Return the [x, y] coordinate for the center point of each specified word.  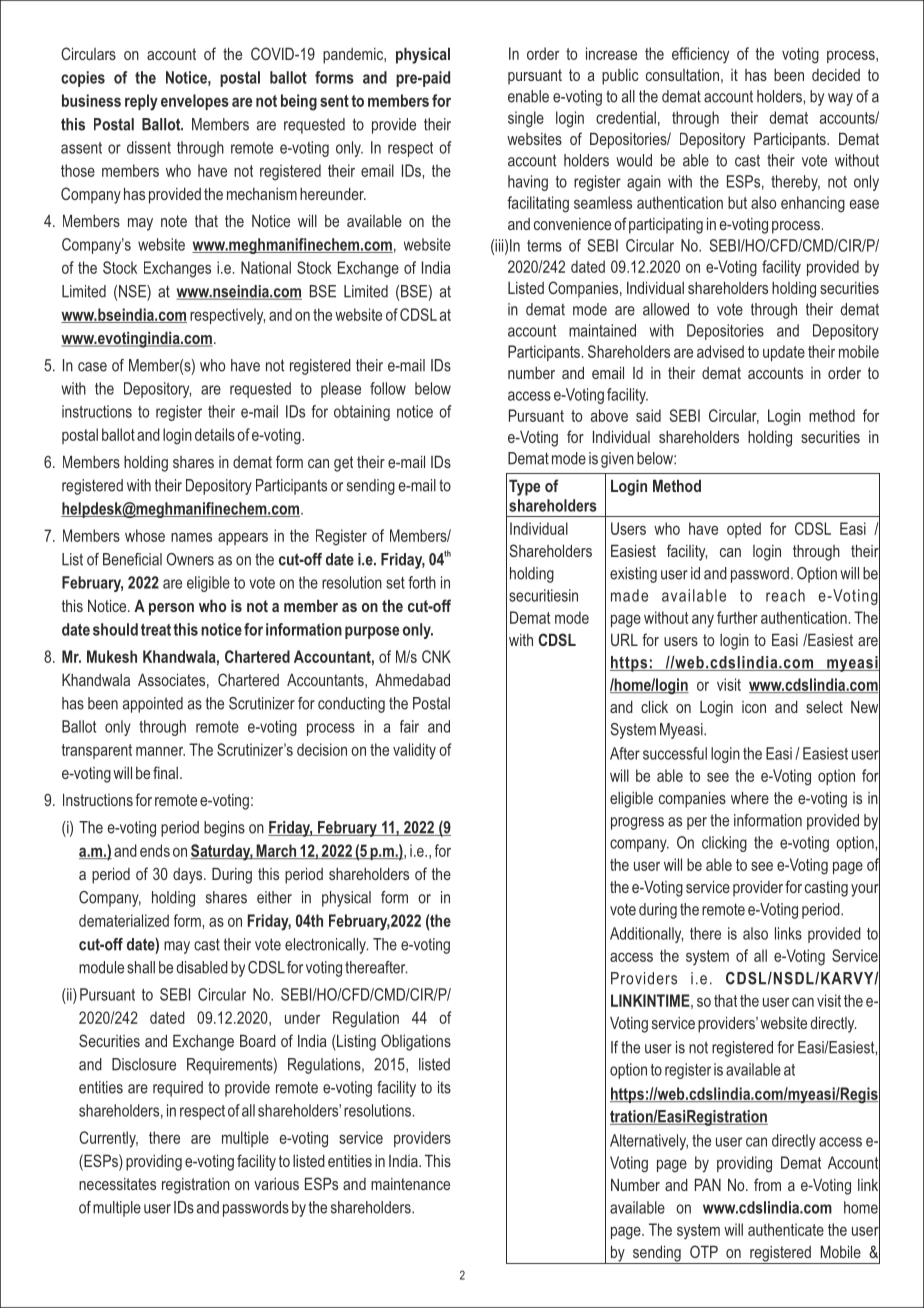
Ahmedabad [412, 679]
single [526, 119]
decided [836, 74]
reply [141, 102]
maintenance [410, 1184]
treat [156, 630]
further [737, 617]
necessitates [117, 1184]
